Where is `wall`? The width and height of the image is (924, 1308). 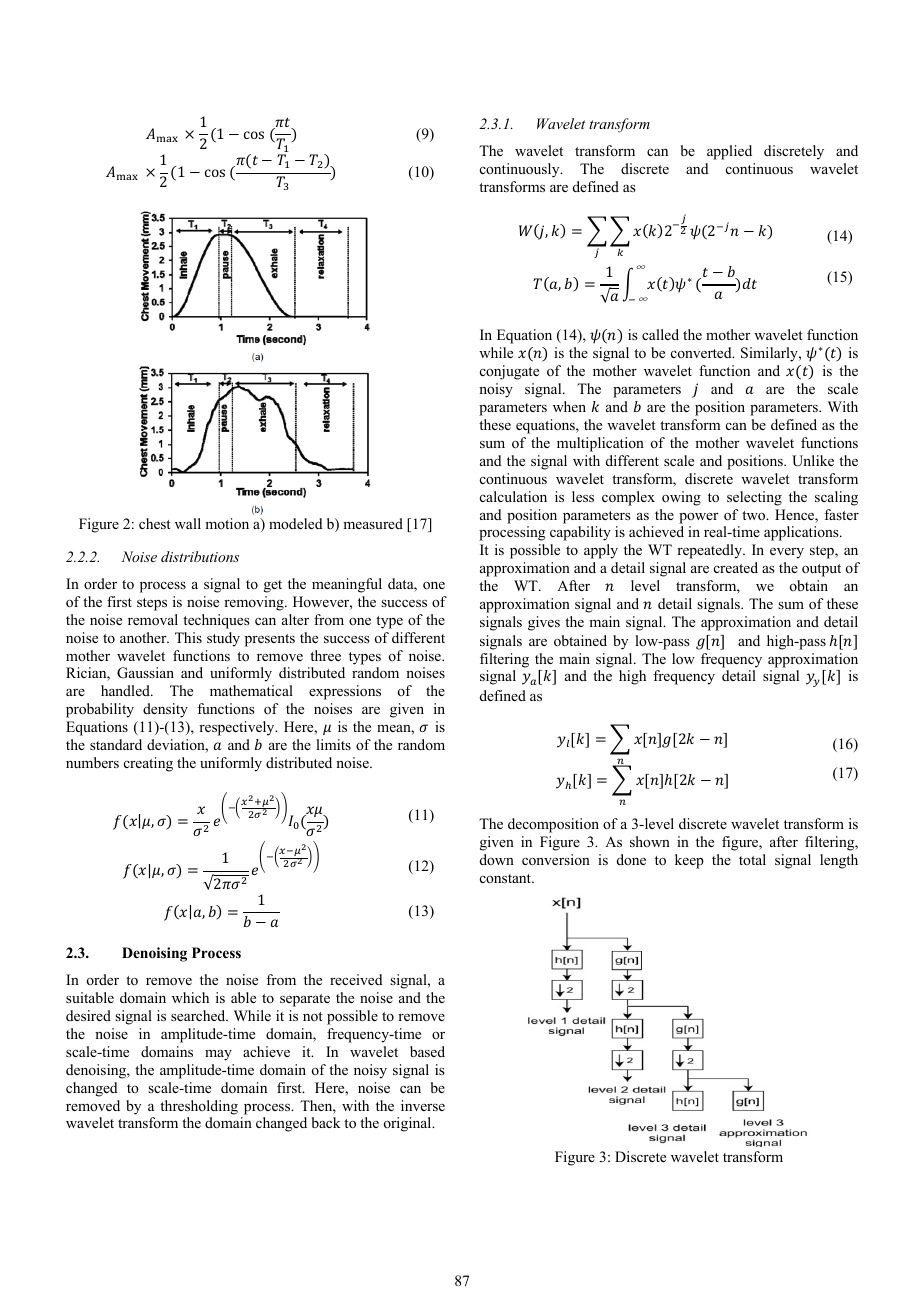
wall is located at coordinates (188, 523).
